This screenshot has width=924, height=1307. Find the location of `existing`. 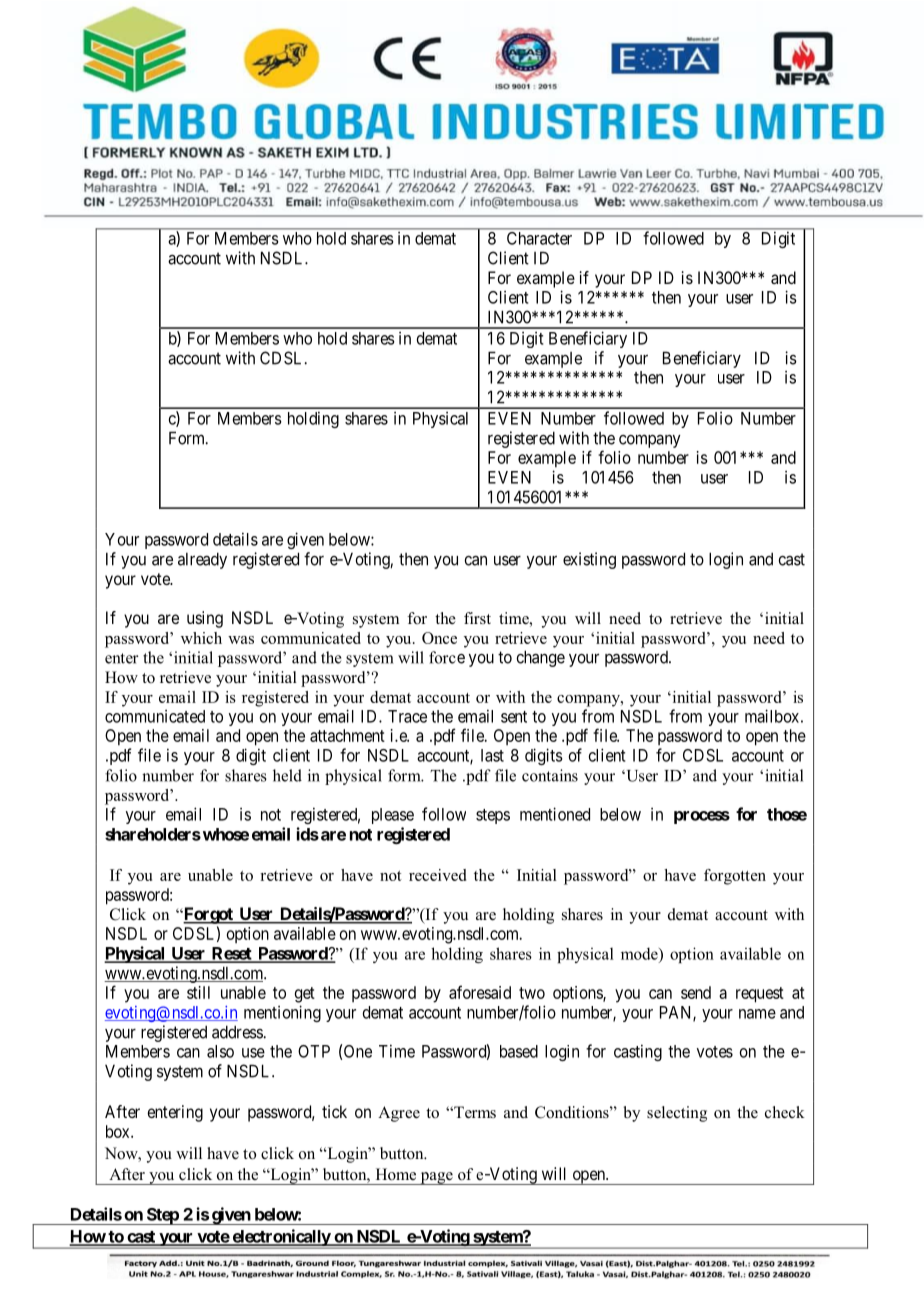

existing is located at coordinates (589, 560).
